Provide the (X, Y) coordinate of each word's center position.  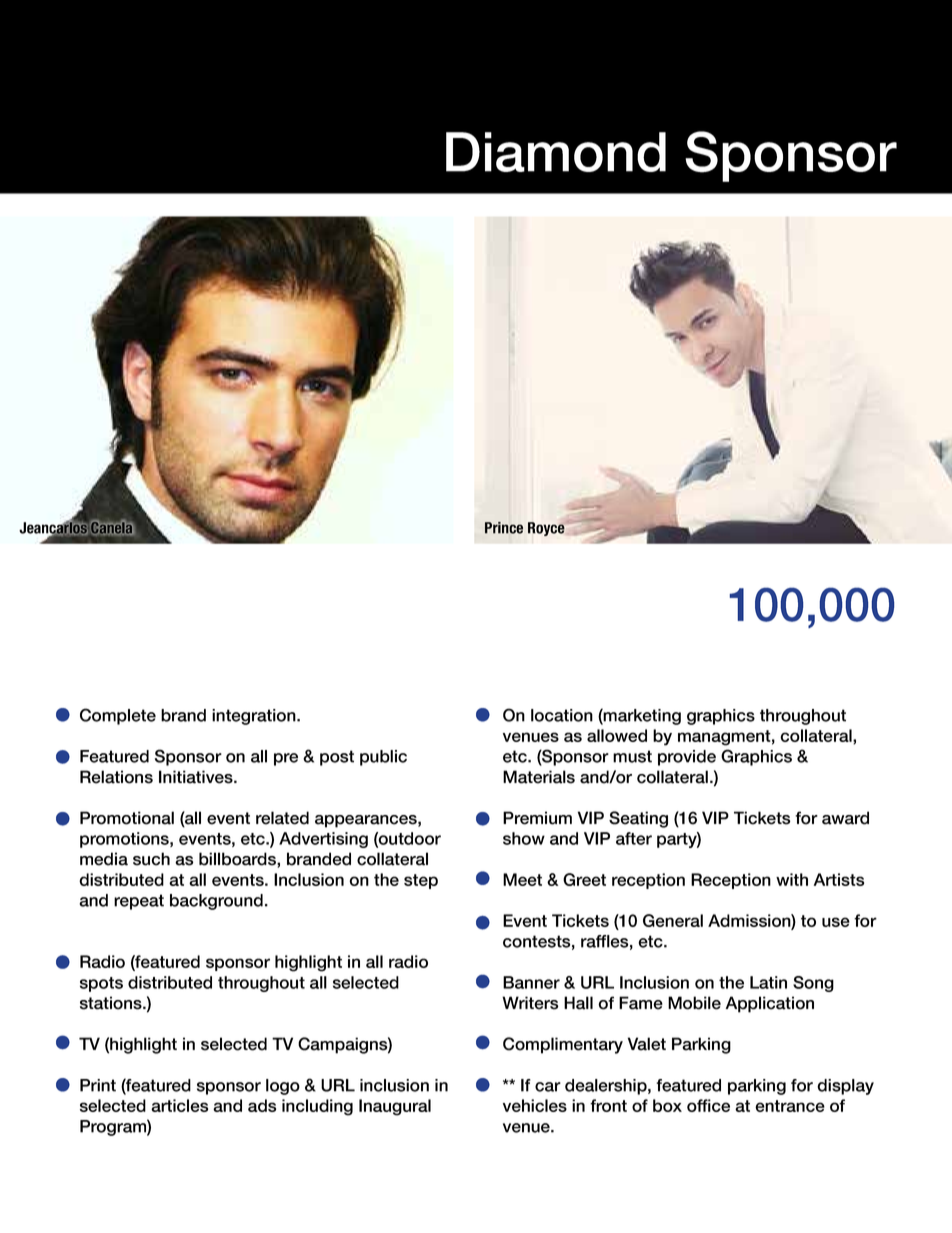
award (845, 818)
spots (101, 984)
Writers (530, 1003)
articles (179, 1105)
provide (687, 758)
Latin (768, 982)
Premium (537, 818)
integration (255, 717)
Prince (504, 528)
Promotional (127, 818)
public (383, 758)
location (562, 715)
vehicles (535, 1105)
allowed (617, 735)
